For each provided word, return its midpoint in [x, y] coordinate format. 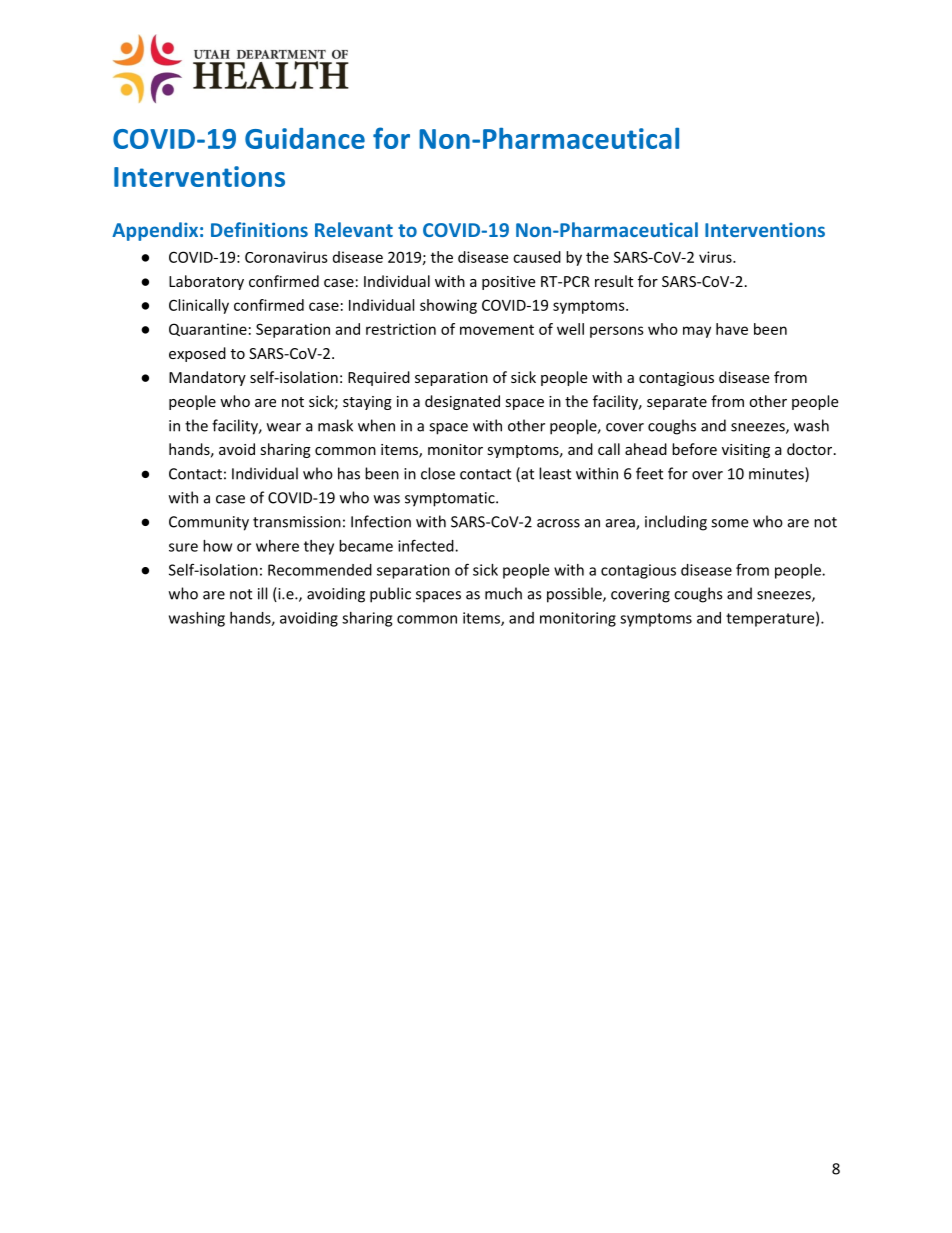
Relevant [354, 229]
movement [497, 330]
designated [462, 402]
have [732, 329]
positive [508, 283]
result [614, 281]
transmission [297, 522]
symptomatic [451, 499]
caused [537, 257]
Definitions [259, 229]
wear [284, 427]
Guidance [305, 138]
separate [677, 403]
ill [262, 593]
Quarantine [208, 330]
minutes [777, 474]
